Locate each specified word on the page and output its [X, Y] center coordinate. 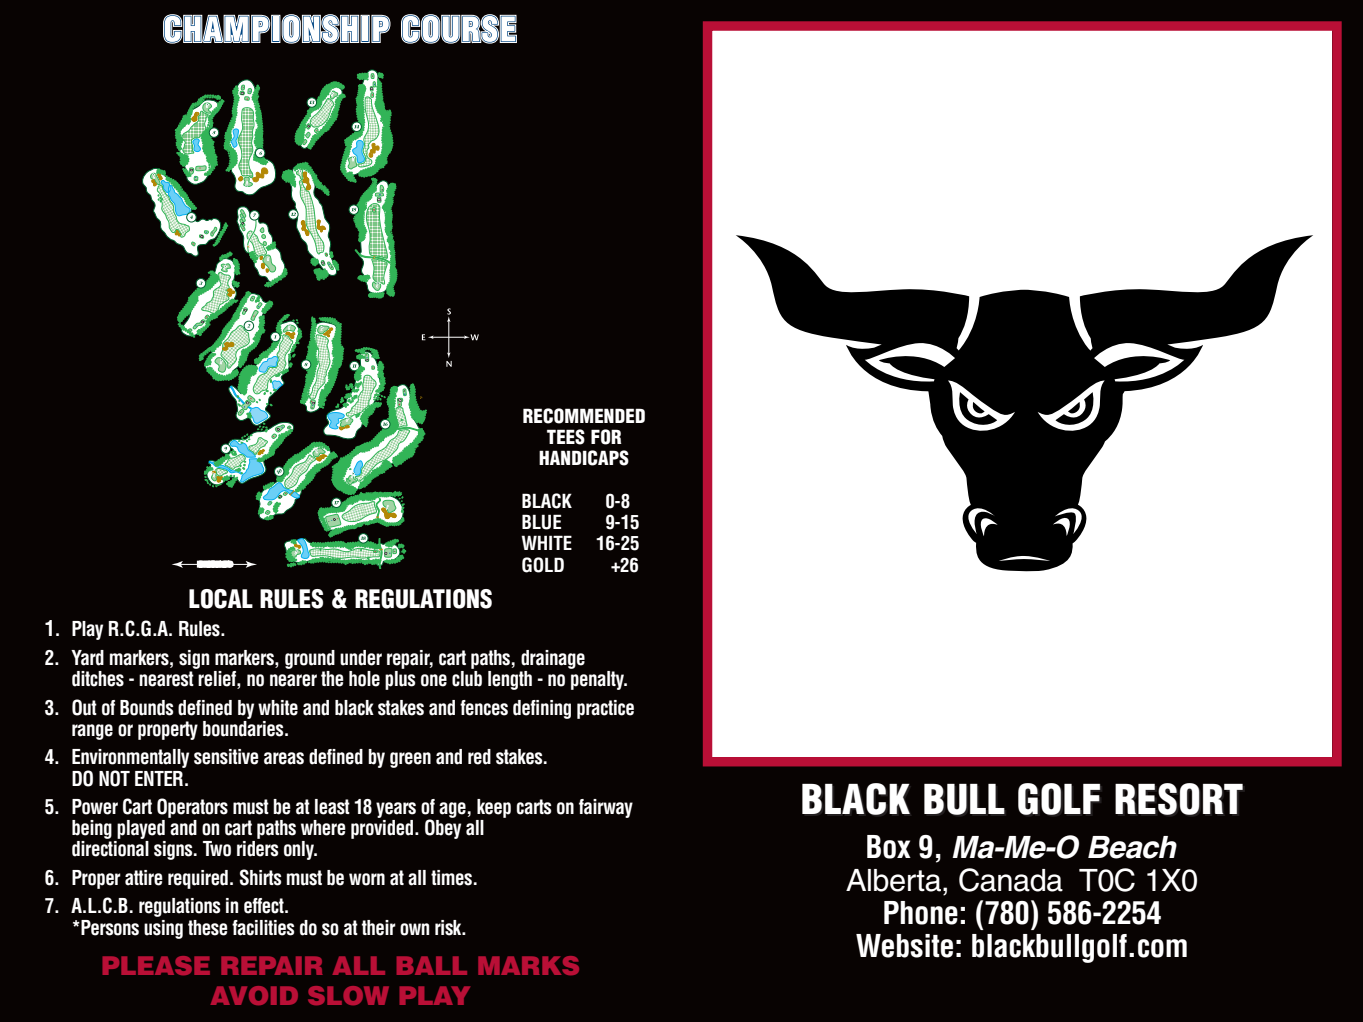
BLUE [541, 522]
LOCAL [221, 599]
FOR [606, 437]
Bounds [146, 708]
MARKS [528, 965]
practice [605, 709]
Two [217, 849]
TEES [566, 437]
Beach [1132, 847]
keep [494, 808]
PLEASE [156, 965]
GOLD [543, 565]
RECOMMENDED [584, 416]
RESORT [1179, 799]
